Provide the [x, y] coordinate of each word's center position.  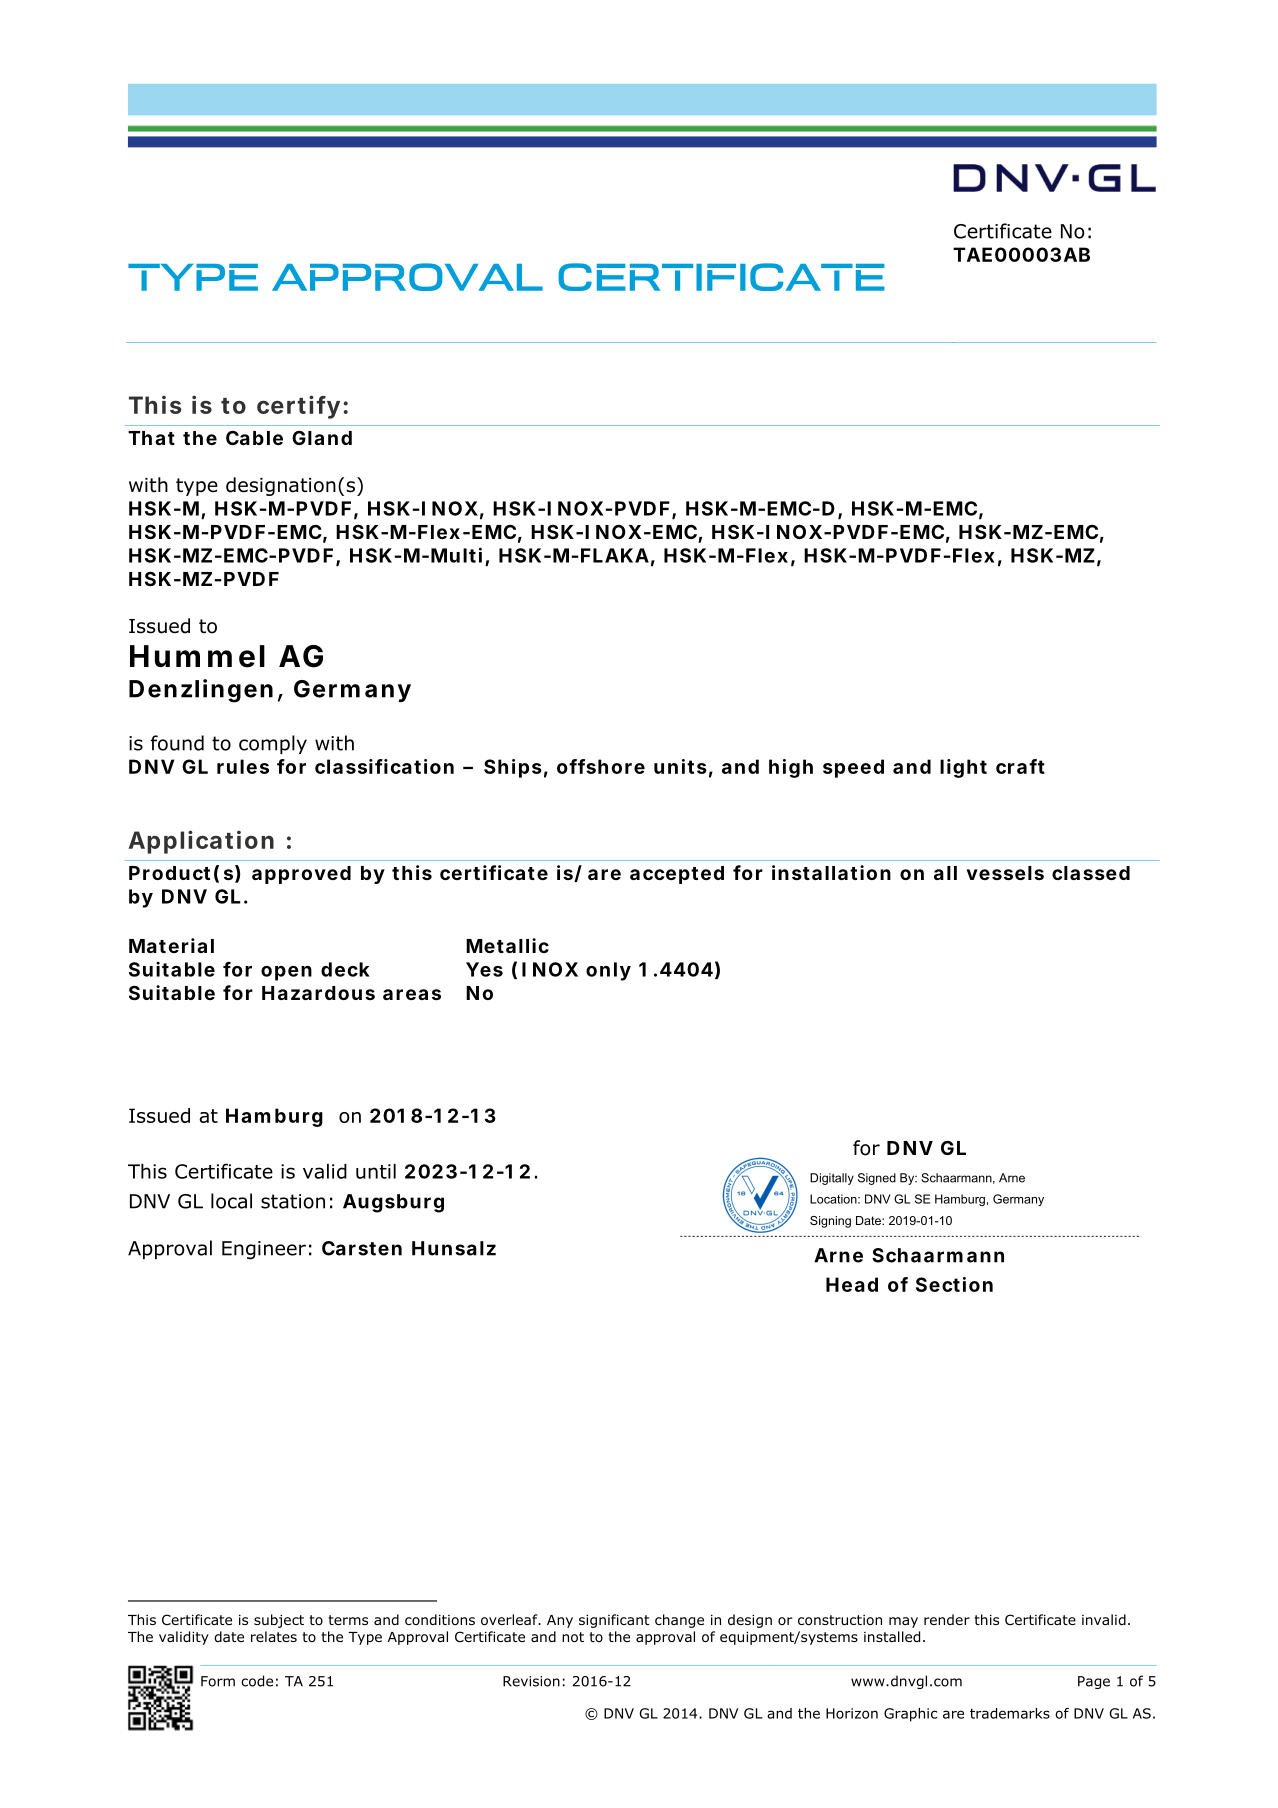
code [257, 1681]
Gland [322, 437]
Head [852, 1284]
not [573, 1637]
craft [1020, 766]
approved [301, 875]
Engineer [264, 1250]
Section [954, 1284]
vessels [1005, 873]
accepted [677, 875]
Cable [254, 437]
